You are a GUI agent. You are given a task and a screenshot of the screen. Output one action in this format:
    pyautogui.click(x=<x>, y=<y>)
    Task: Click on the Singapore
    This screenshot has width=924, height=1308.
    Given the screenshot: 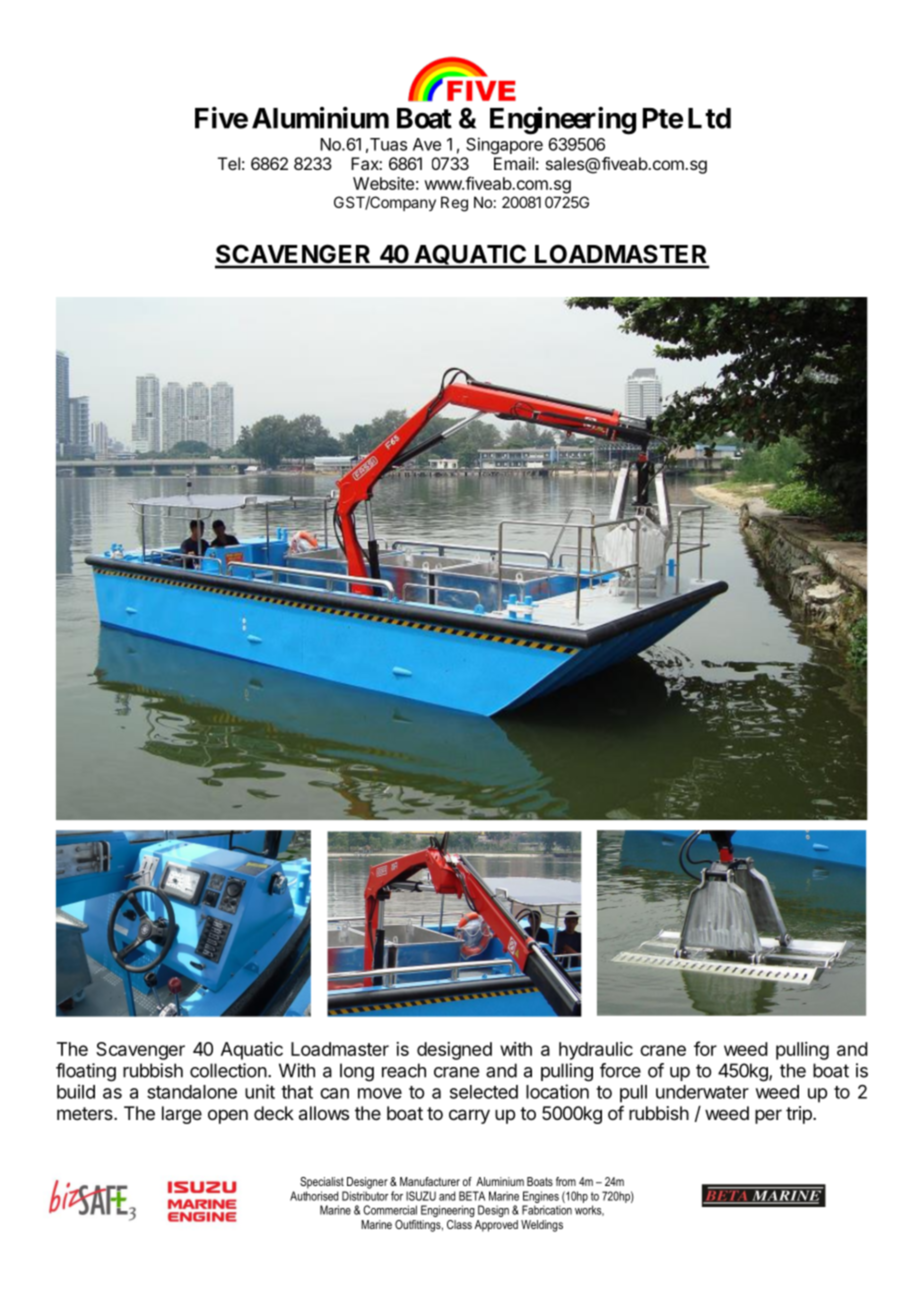 What is the action you would take?
    pyautogui.click(x=504, y=145)
